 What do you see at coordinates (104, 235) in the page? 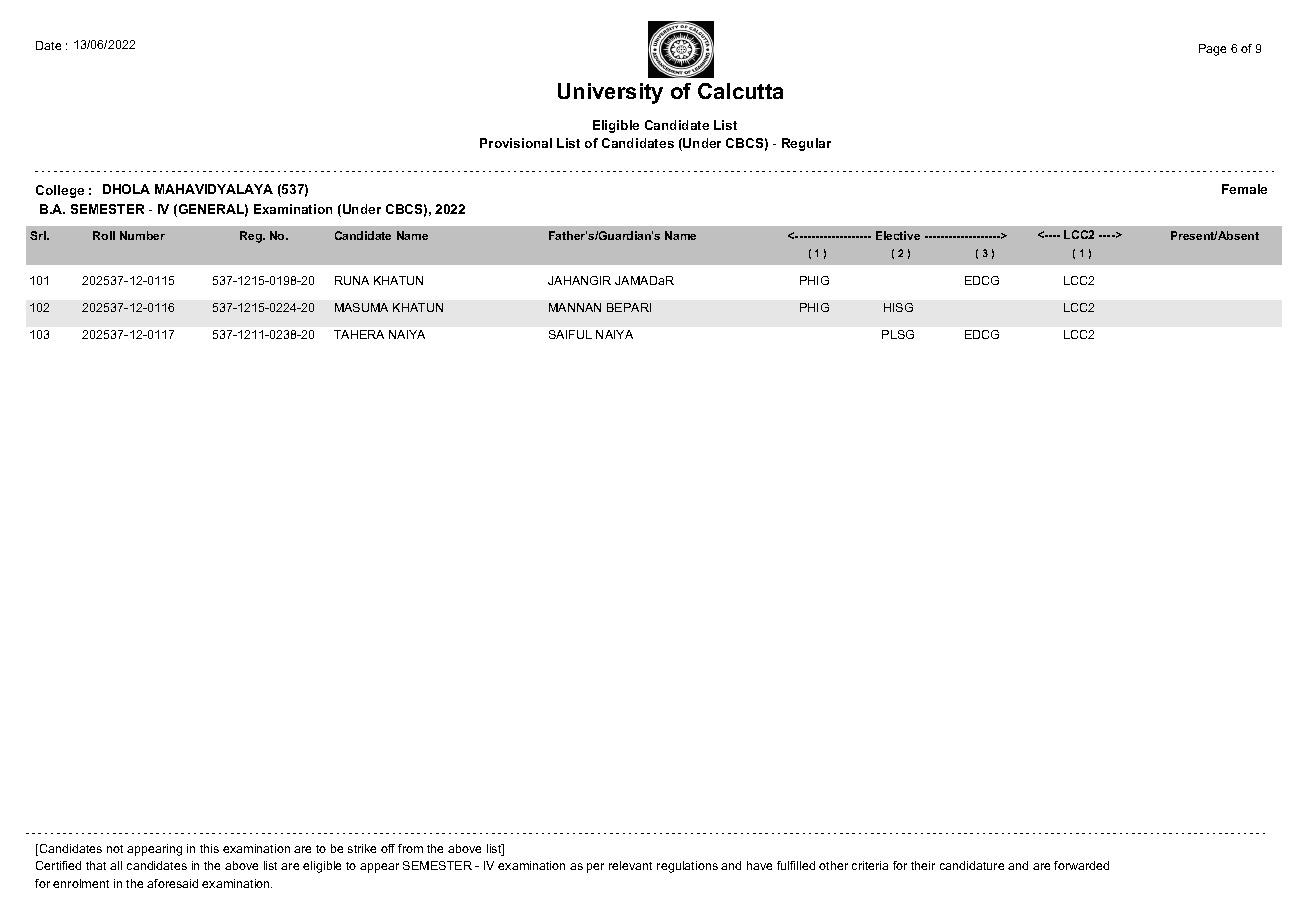
I see `Roll` at bounding box center [104, 235].
